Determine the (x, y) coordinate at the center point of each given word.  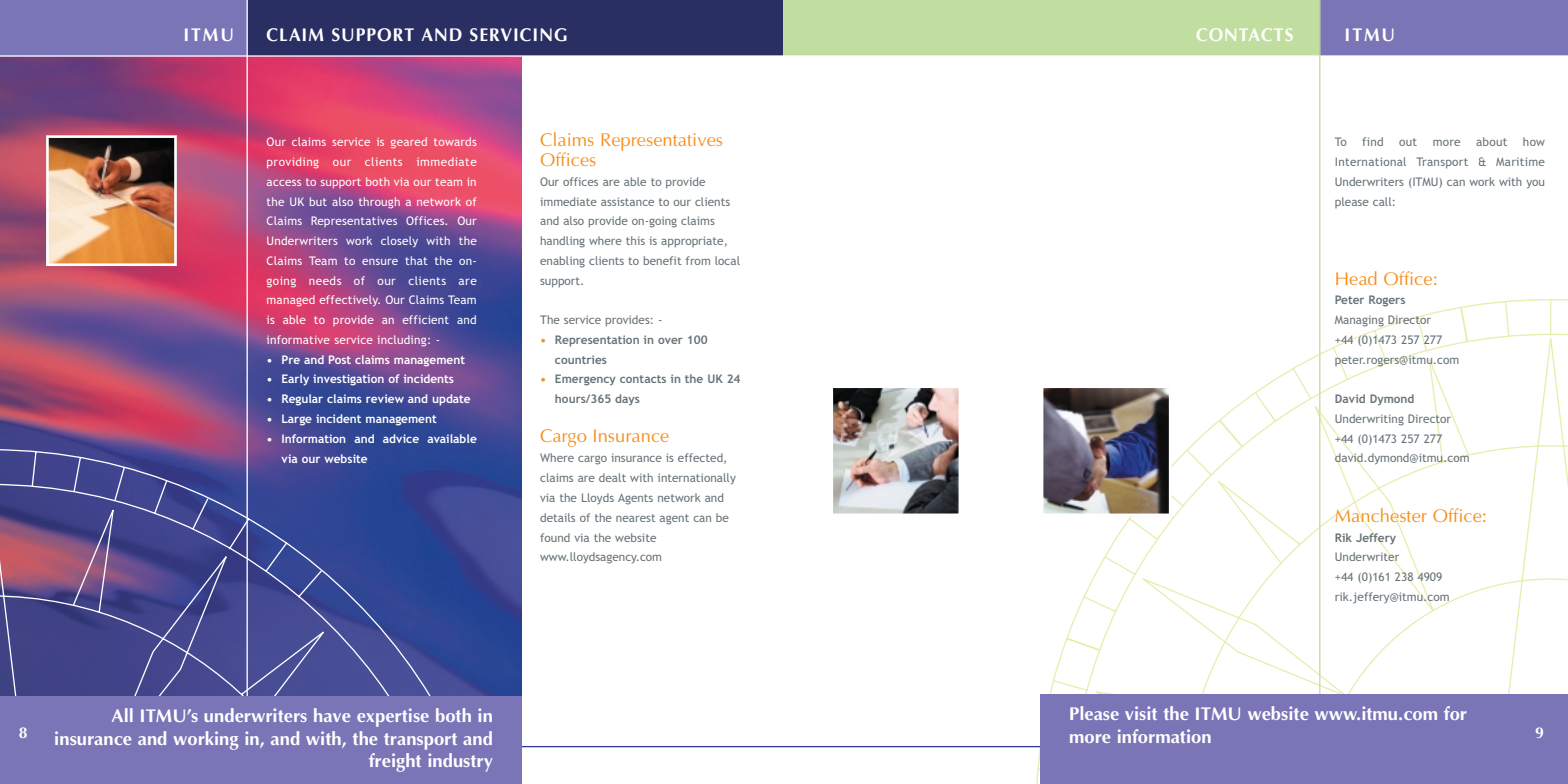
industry (460, 762)
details (557, 517)
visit (1141, 713)
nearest (636, 518)
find (1372, 141)
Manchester (1381, 515)
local (727, 260)
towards (455, 141)
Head (1356, 278)
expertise (393, 717)
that (416, 260)
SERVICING (518, 35)
